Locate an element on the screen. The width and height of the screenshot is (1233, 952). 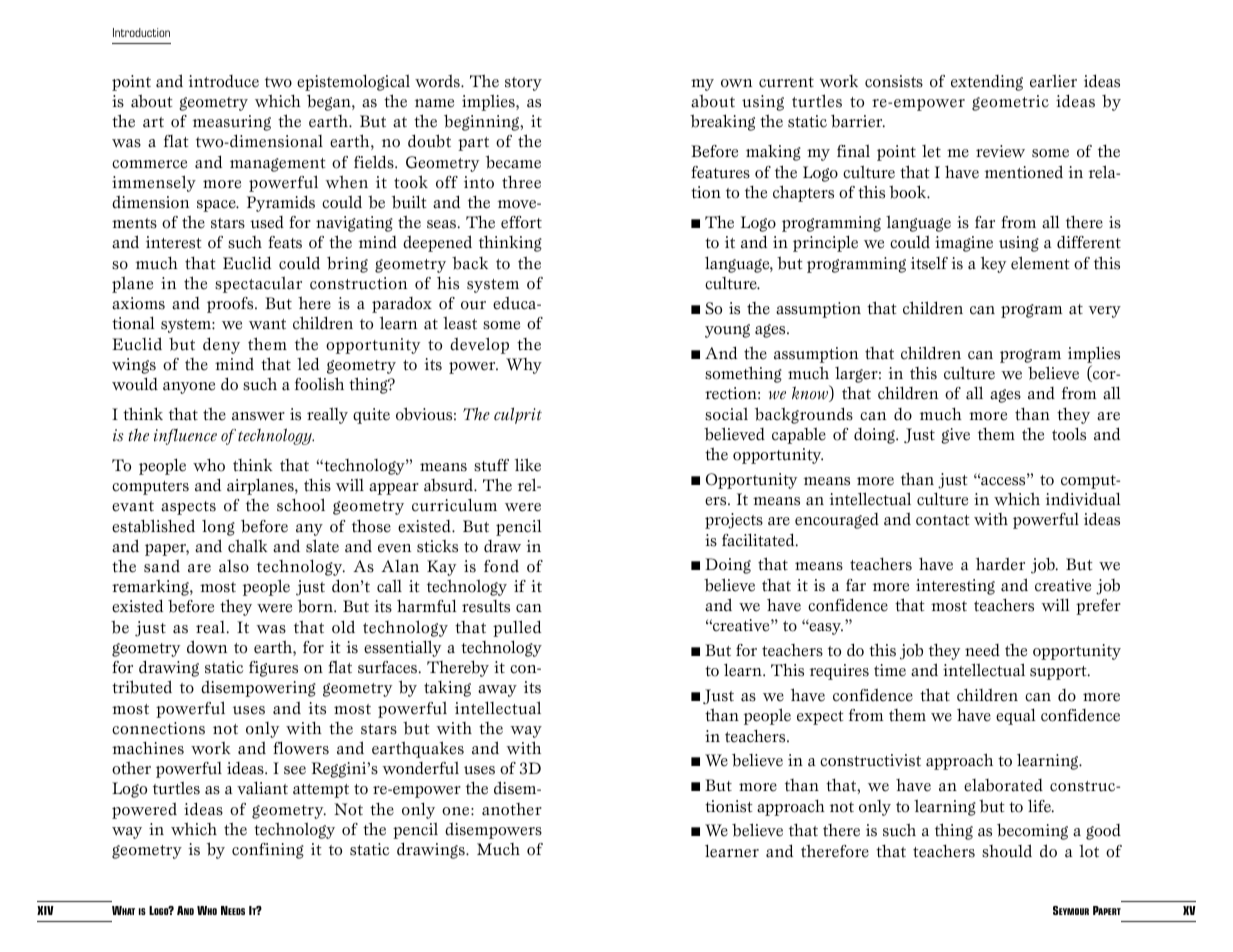
wonderful is located at coordinates (420, 768).
